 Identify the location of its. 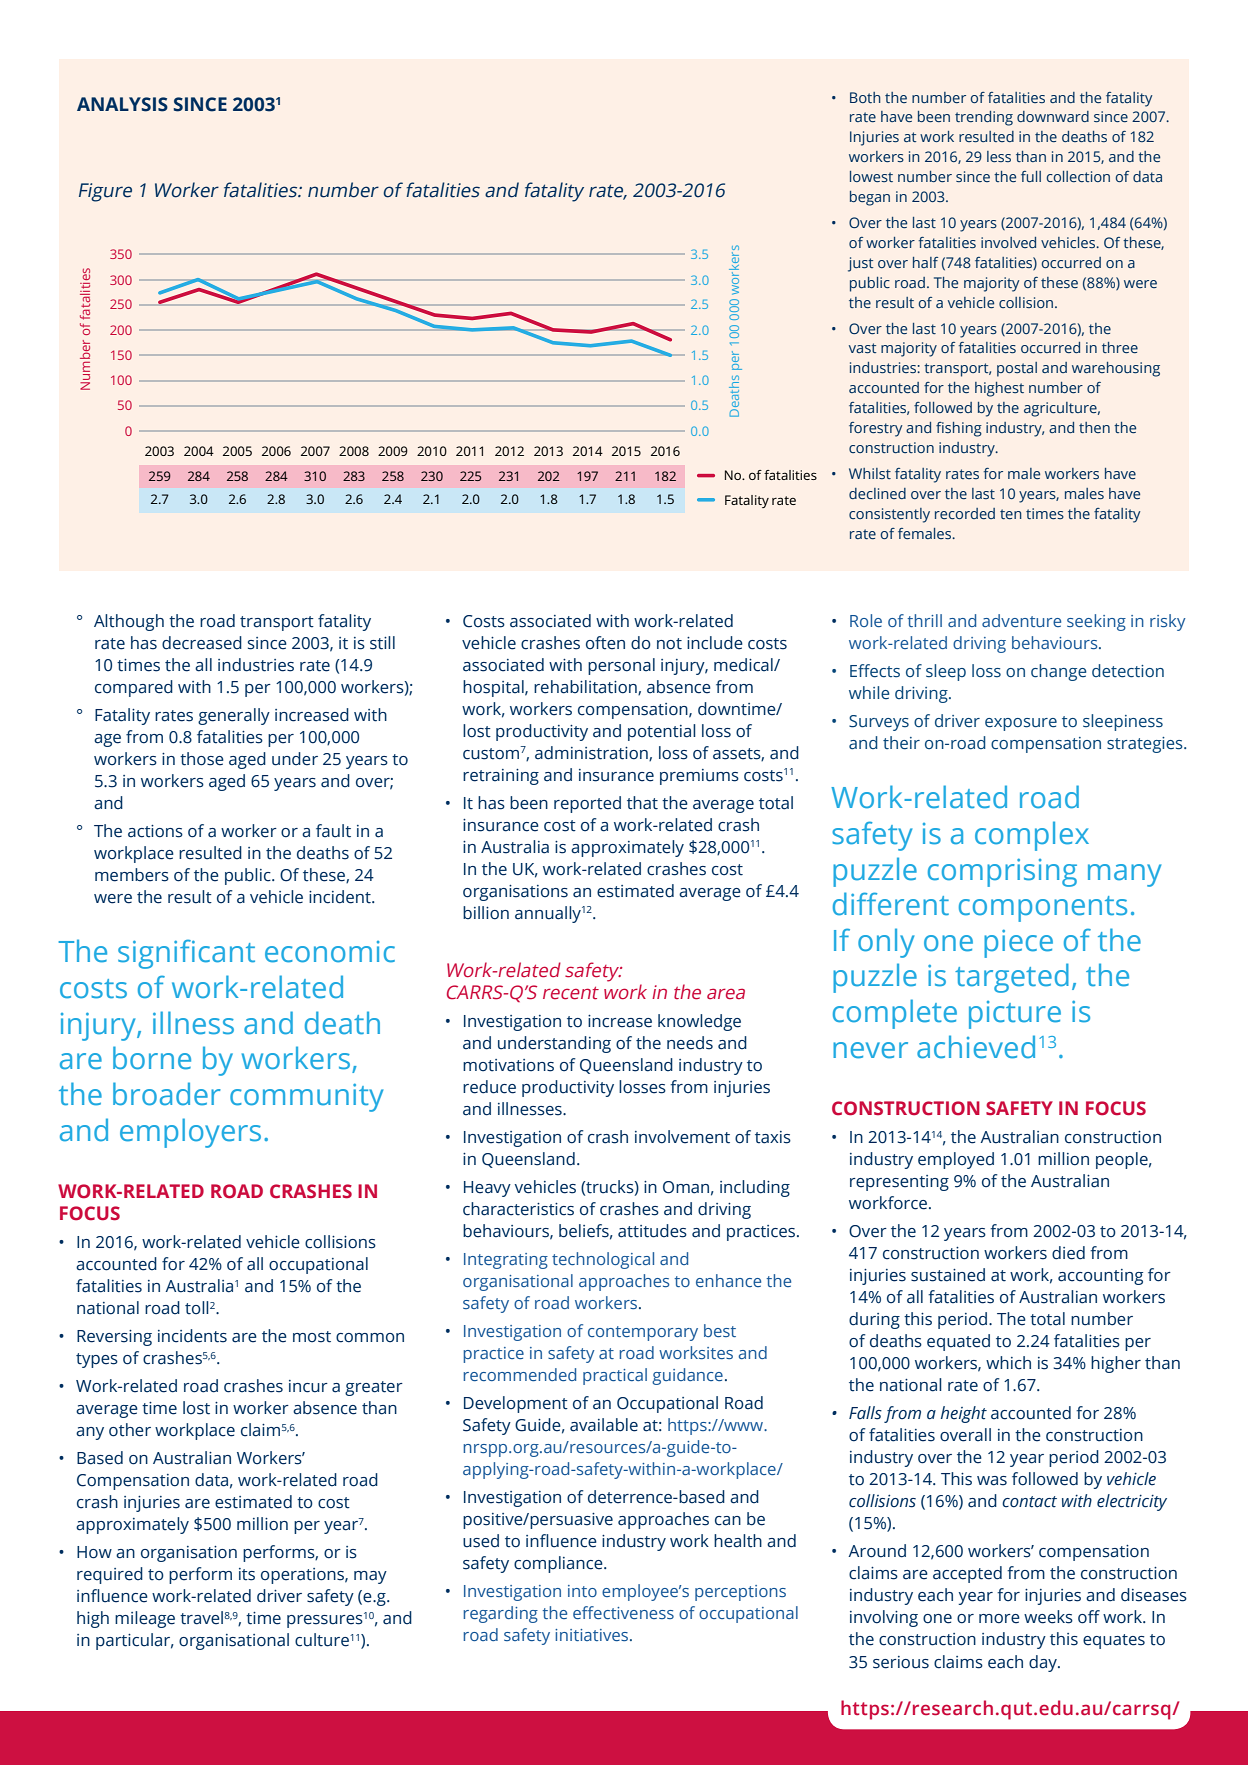
(247, 1574).
